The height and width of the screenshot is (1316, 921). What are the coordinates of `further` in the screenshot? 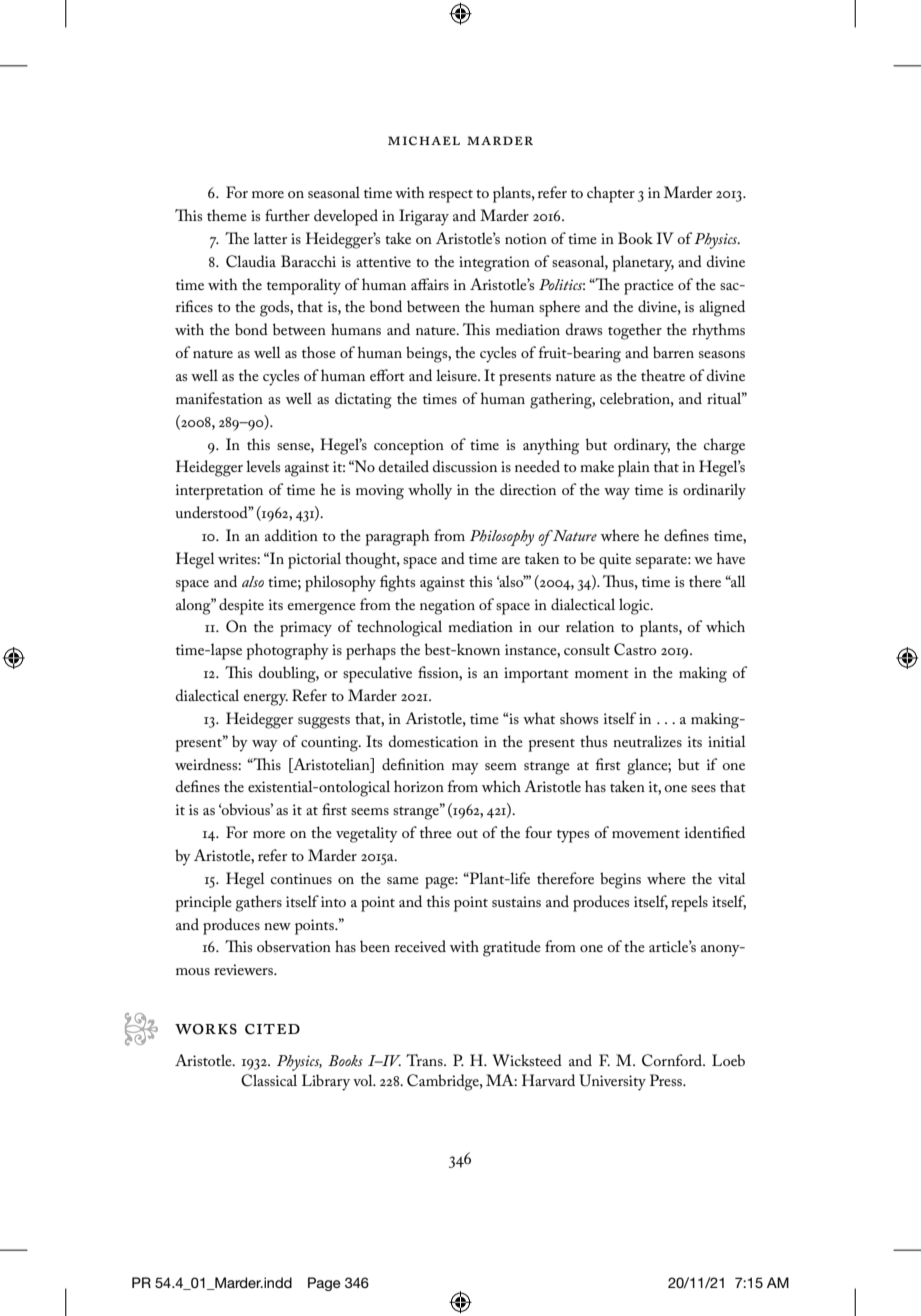 It's located at (287, 215).
